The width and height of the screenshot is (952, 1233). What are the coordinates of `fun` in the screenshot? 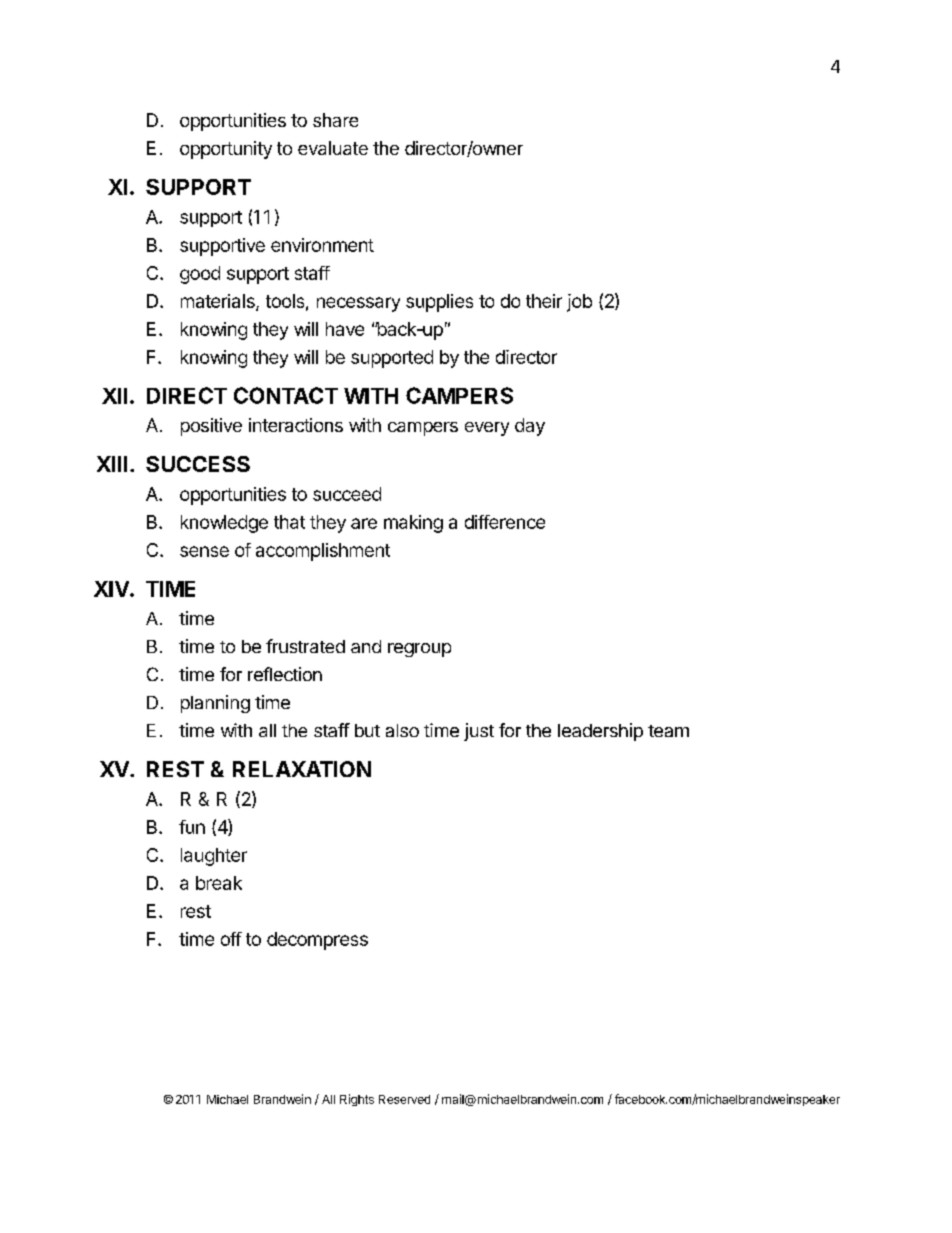 It's located at (192, 827).
